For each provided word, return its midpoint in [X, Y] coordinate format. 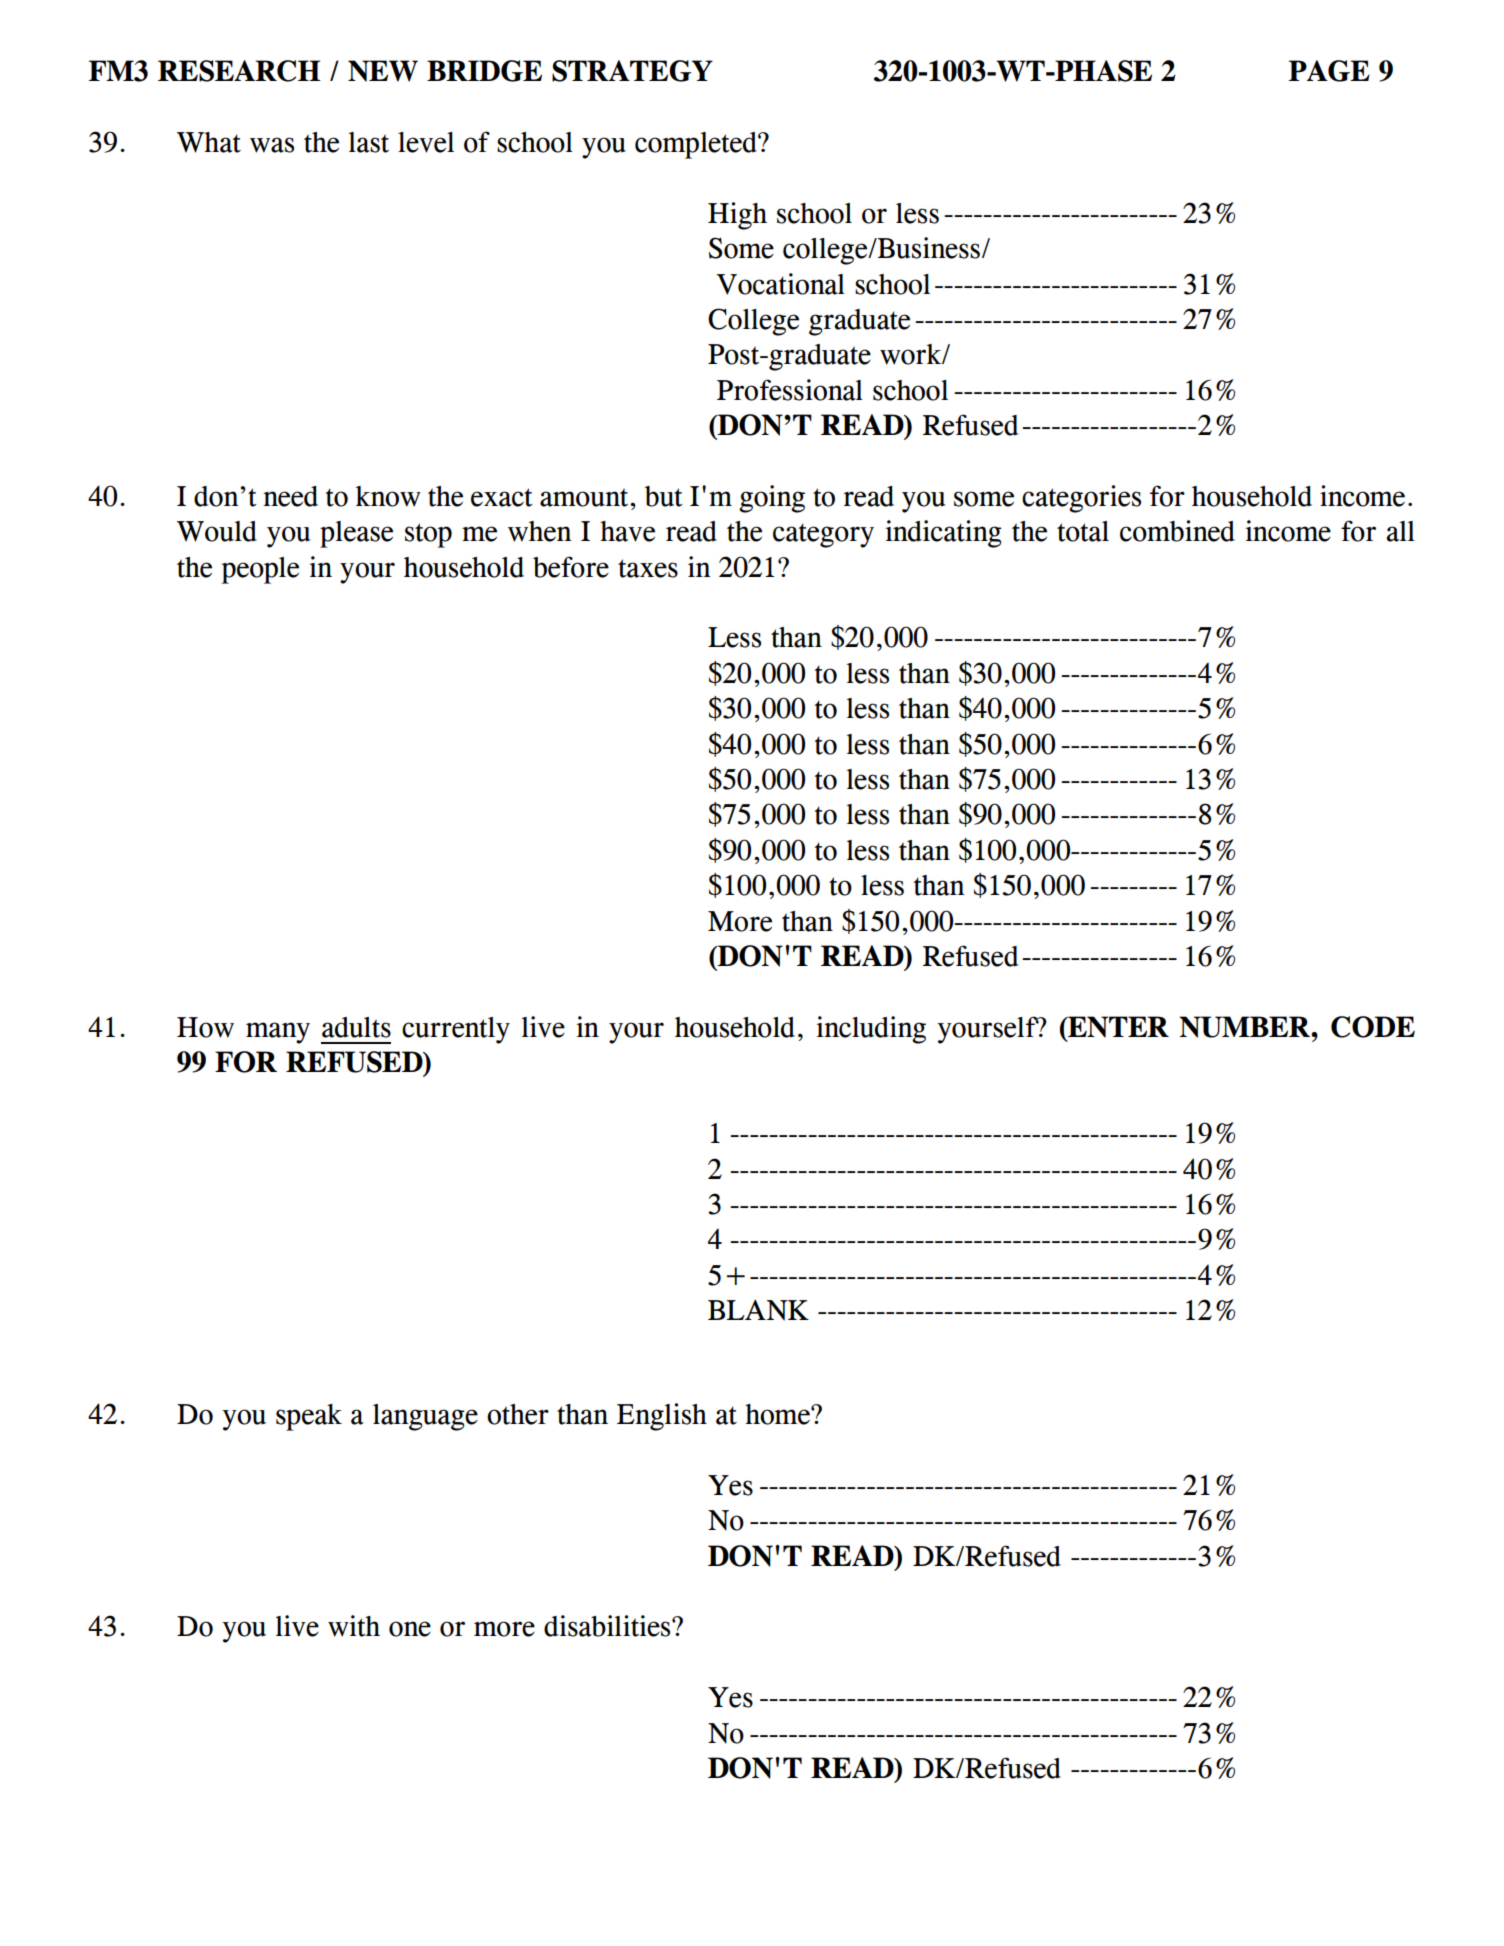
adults [356, 1027]
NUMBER [1245, 1027]
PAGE [1329, 71]
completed [697, 145]
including [871, 1030]
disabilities [608, 1626]
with [354, 1626]
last [369, 142]
